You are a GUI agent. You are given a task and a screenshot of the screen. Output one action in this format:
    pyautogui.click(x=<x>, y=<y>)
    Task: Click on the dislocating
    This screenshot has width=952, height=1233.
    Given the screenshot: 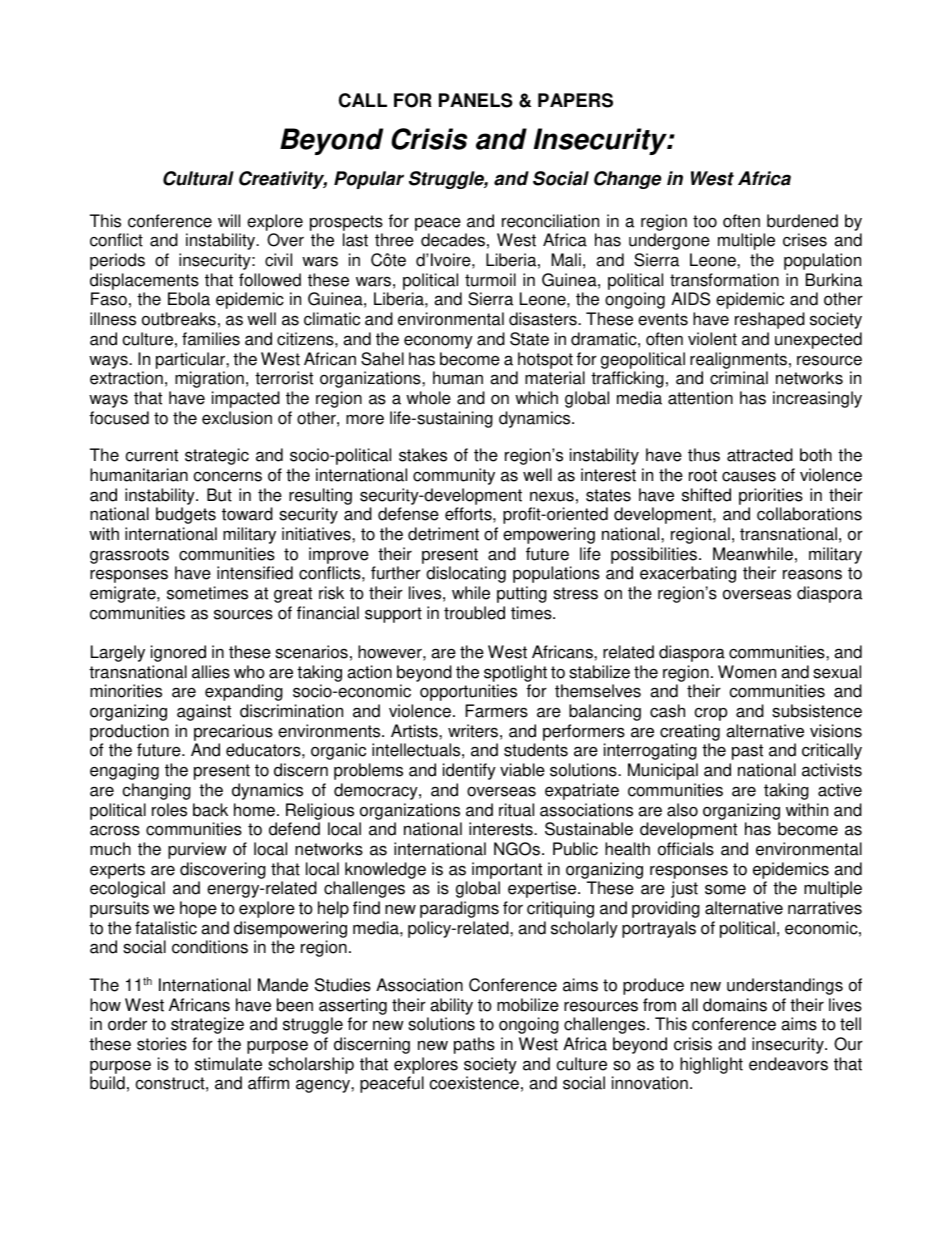 What is the action you would take?
    pyautogui.click(x=466, y=574)
